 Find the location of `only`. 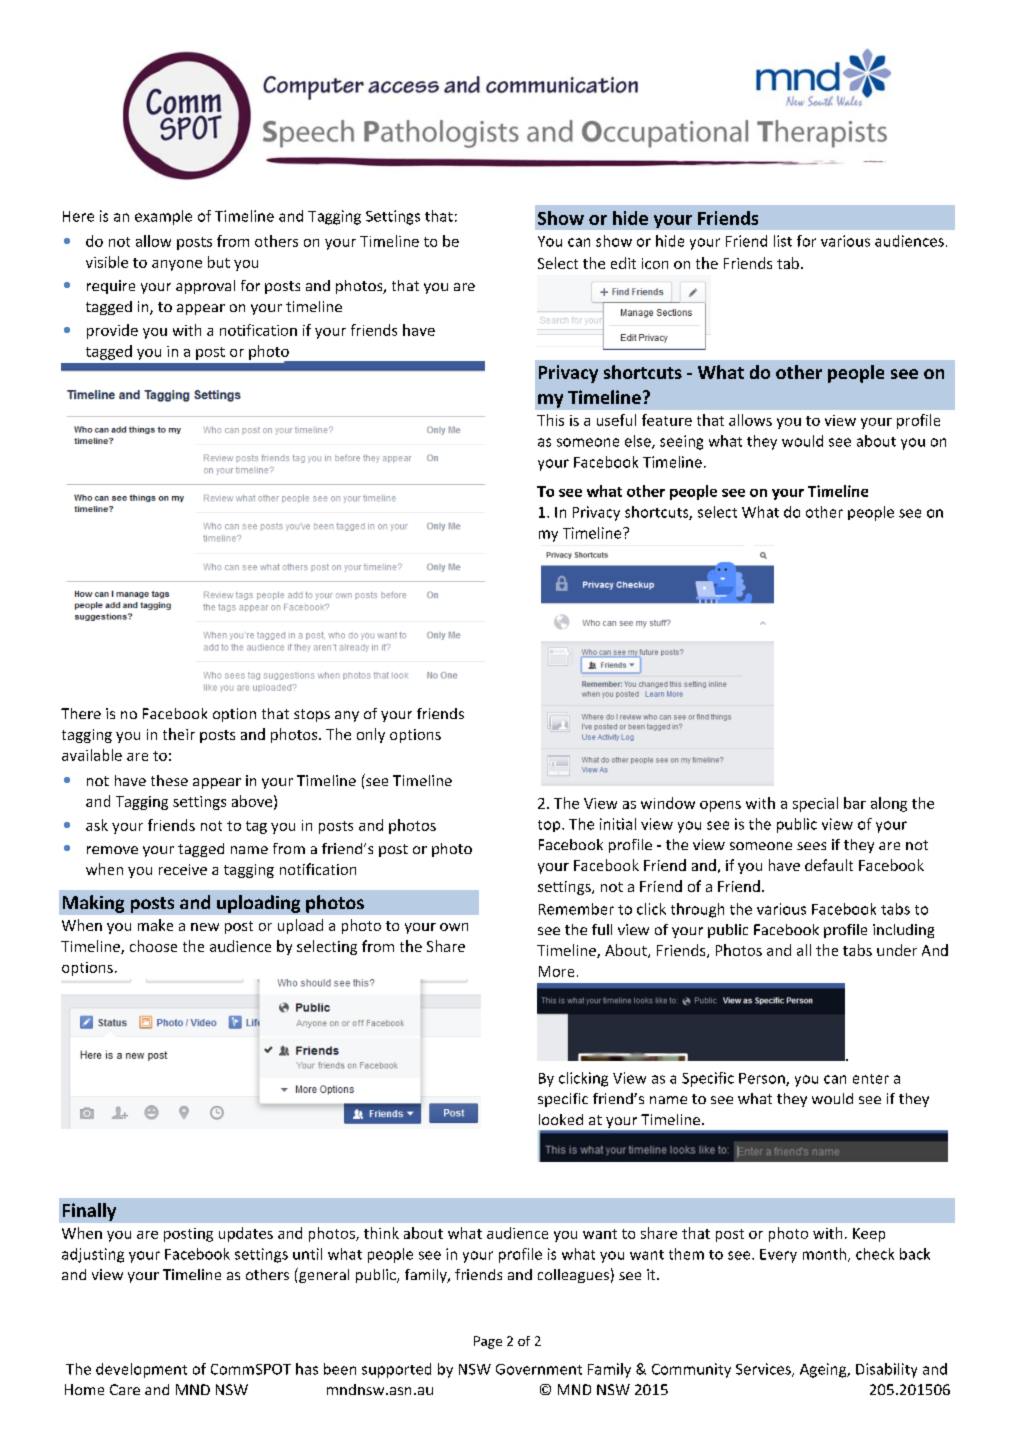

only is located at coordinates (371, 735).
